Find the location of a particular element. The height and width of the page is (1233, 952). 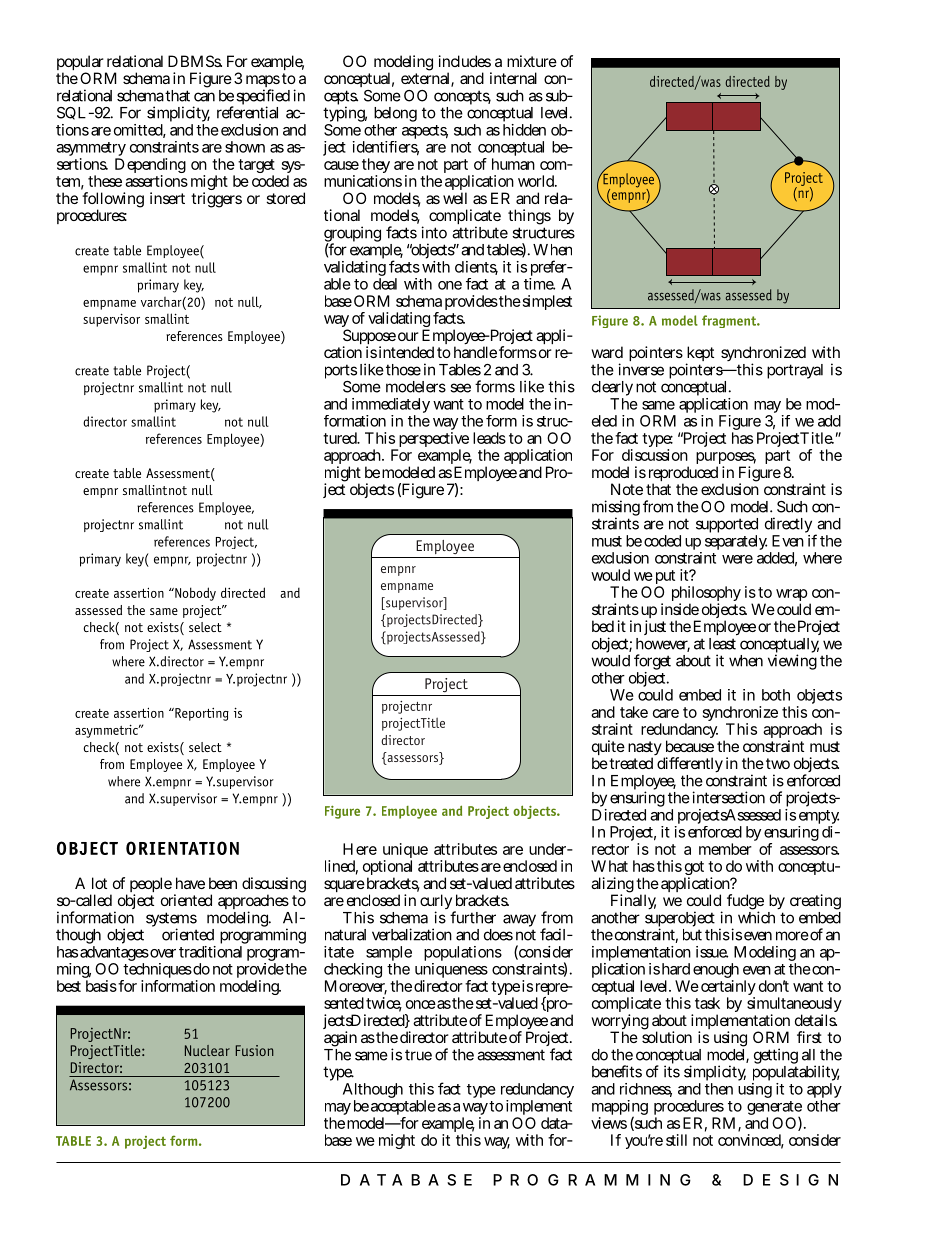

Nuclear is located at coordinates (207, 1050).
